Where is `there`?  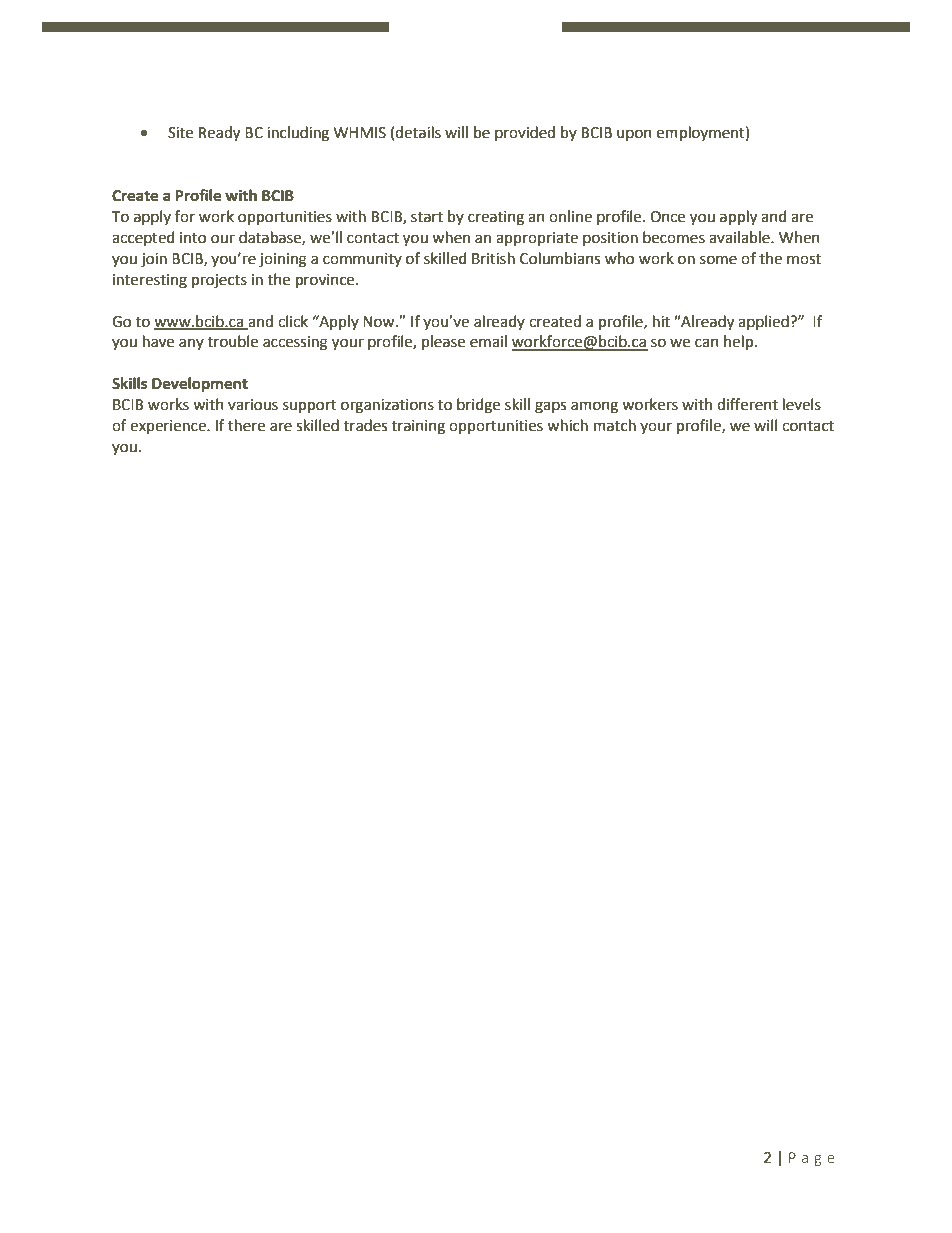
there is located at coordinates (246, 425).
